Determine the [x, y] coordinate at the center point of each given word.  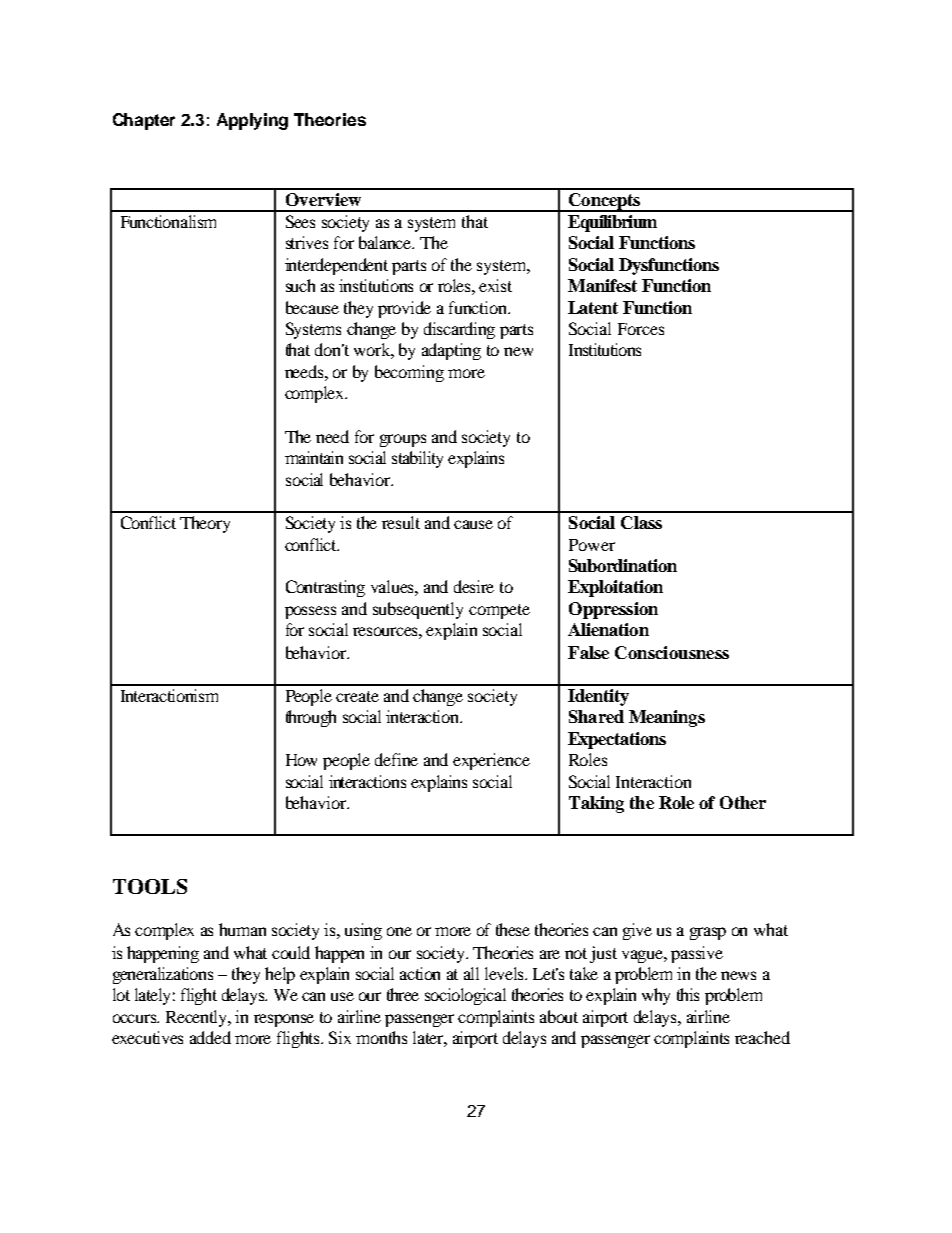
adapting [451, 351]
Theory [205, 524]
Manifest [602, 285]
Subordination [623, 565]
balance [386, 242]
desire [474, 586]
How [301, 760]
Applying [252, 121]
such [300, 285]
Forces [641, 329]
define [396, 759]
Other [743, 802]
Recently [198, 1018]
